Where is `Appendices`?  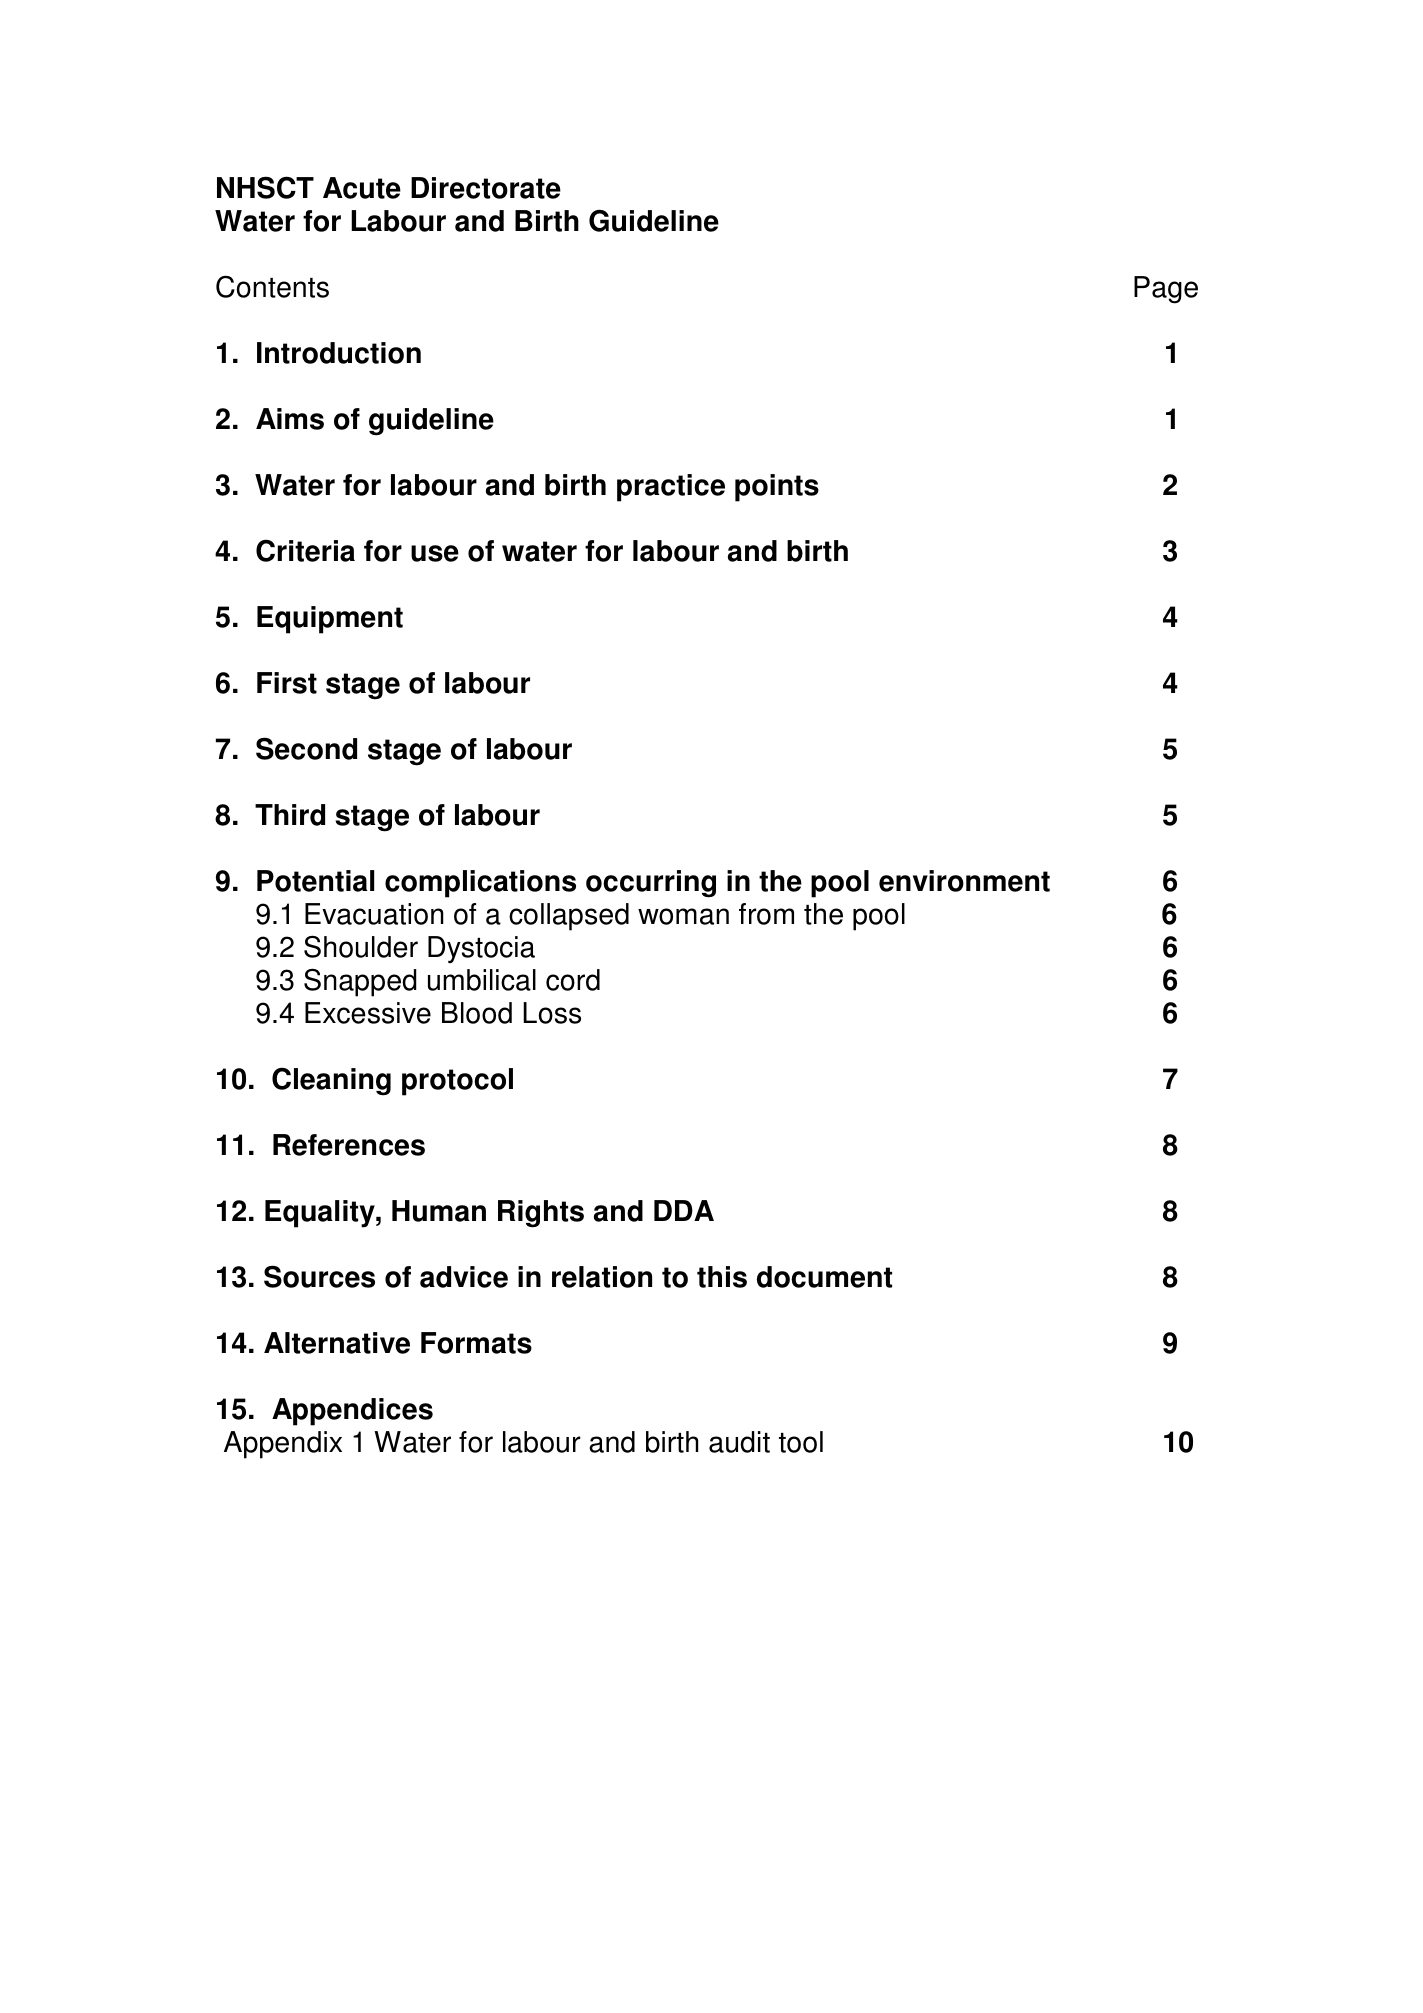 Appendices is located at coordinates (352, 1412).
